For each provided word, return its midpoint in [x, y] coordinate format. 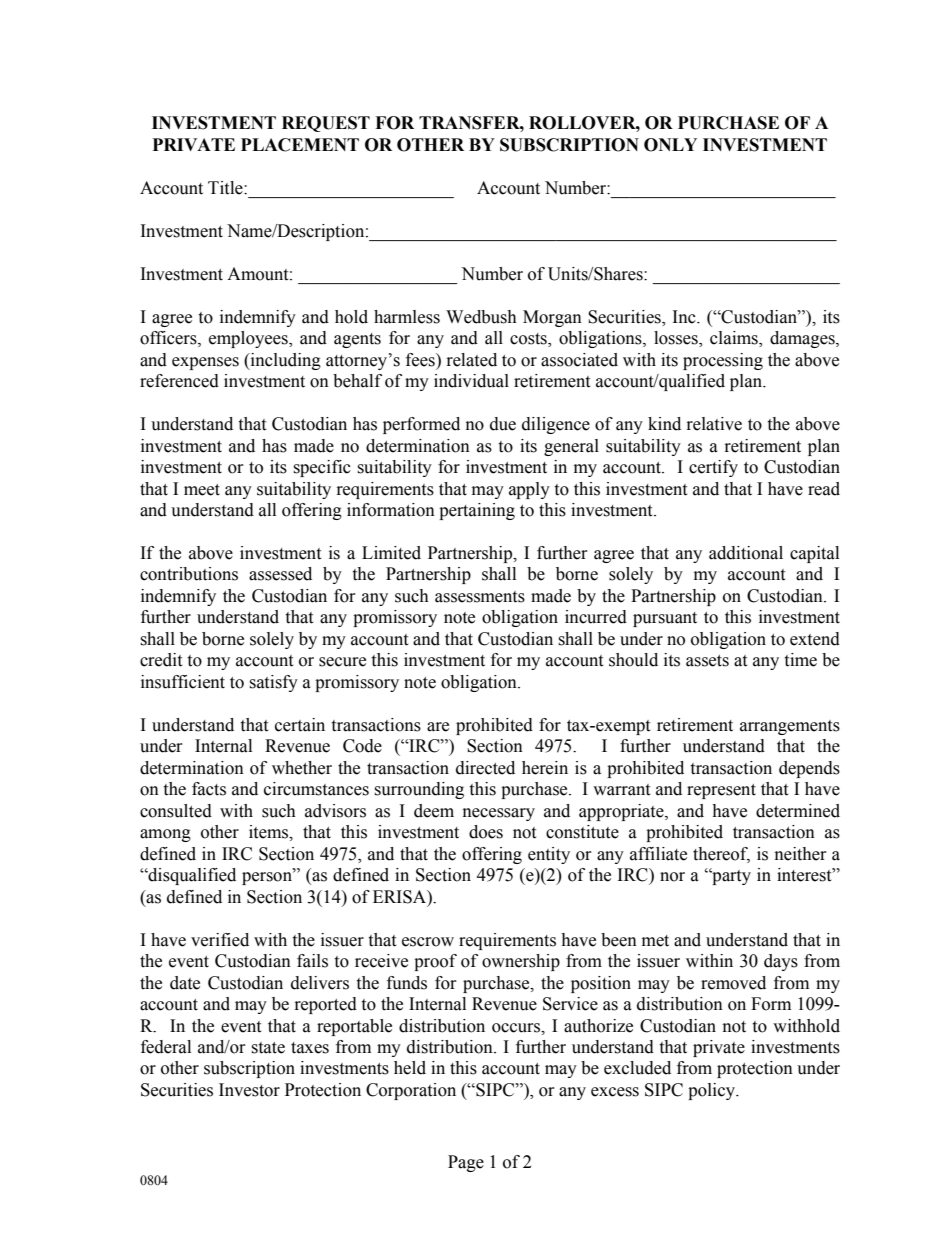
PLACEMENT [300, 145]
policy [712, 1091]
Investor [249, 1090]
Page [466, 1163]
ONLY [670, 145]
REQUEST [326, 124]
